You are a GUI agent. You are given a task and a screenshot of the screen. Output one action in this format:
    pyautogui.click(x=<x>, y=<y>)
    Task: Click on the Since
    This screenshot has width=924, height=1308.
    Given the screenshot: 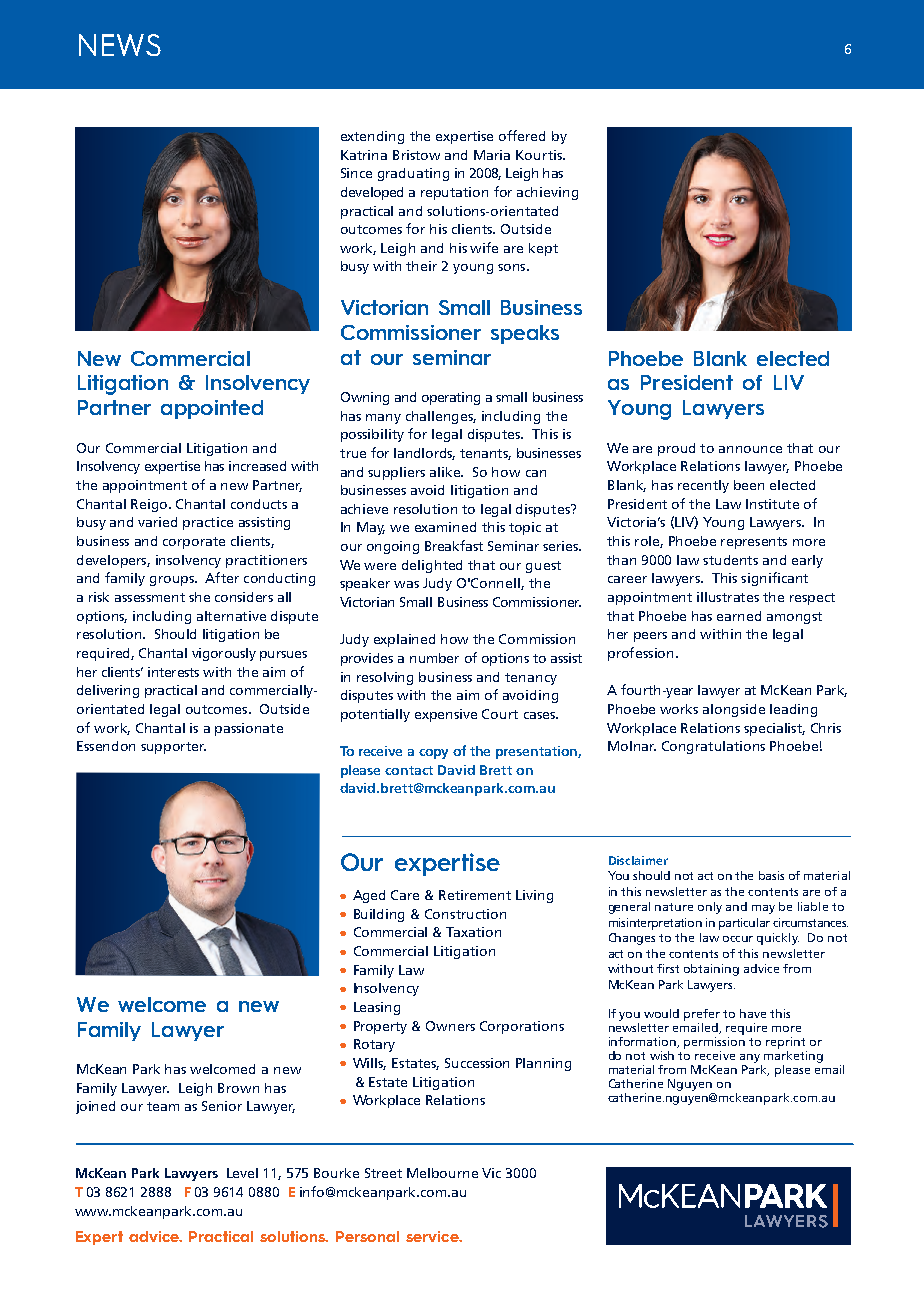 What is the action you would take?
    pyautogui.click(x=356, y=173)
